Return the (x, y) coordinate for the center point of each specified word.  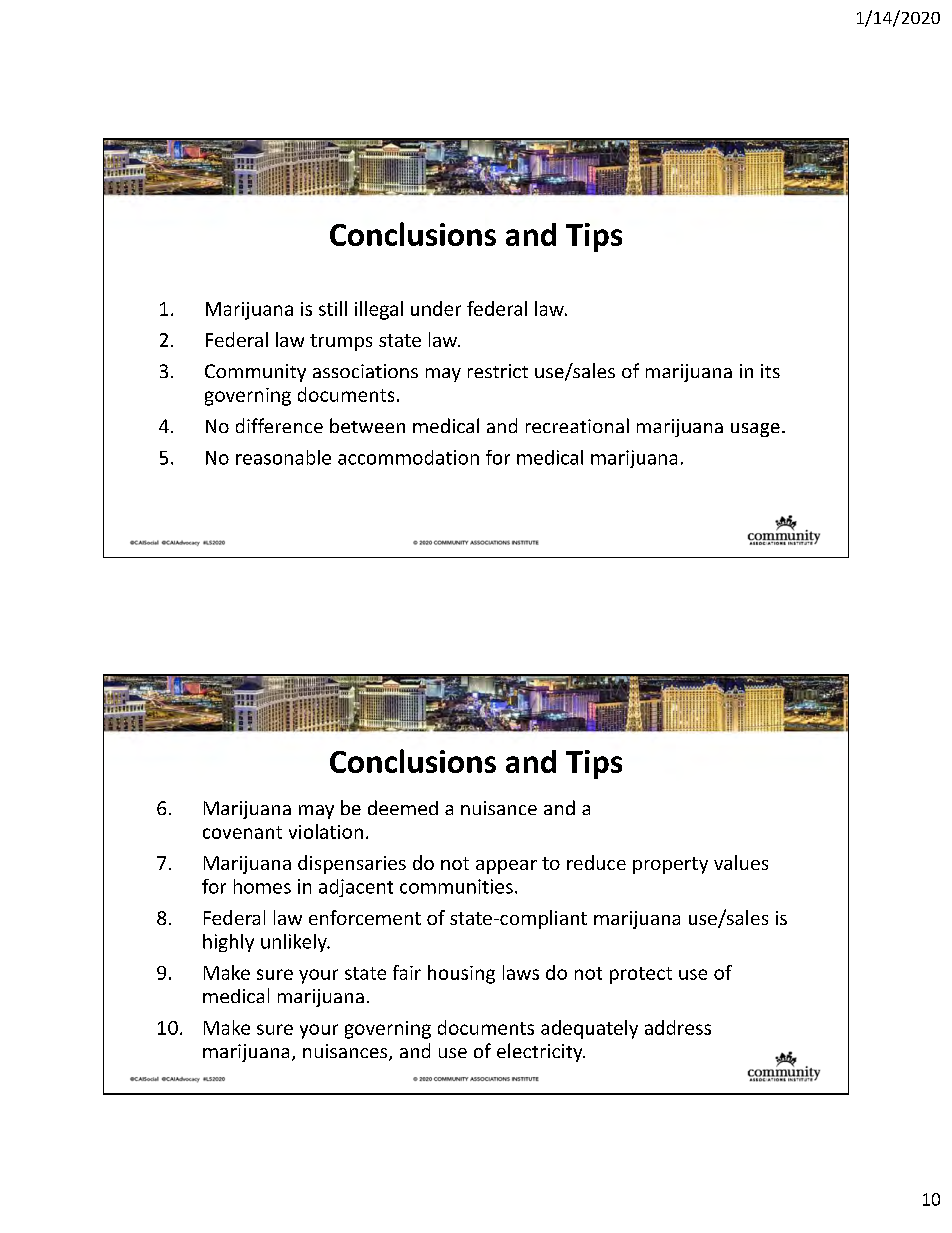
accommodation (408, 457)
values (741, 862)
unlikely (295, 943)
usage (755, 430)
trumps (341, 342)
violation (326, 831)
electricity (541, 1052)
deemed (403, 807)
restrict (498, 371)
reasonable (283, 457)
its (770, 371)
